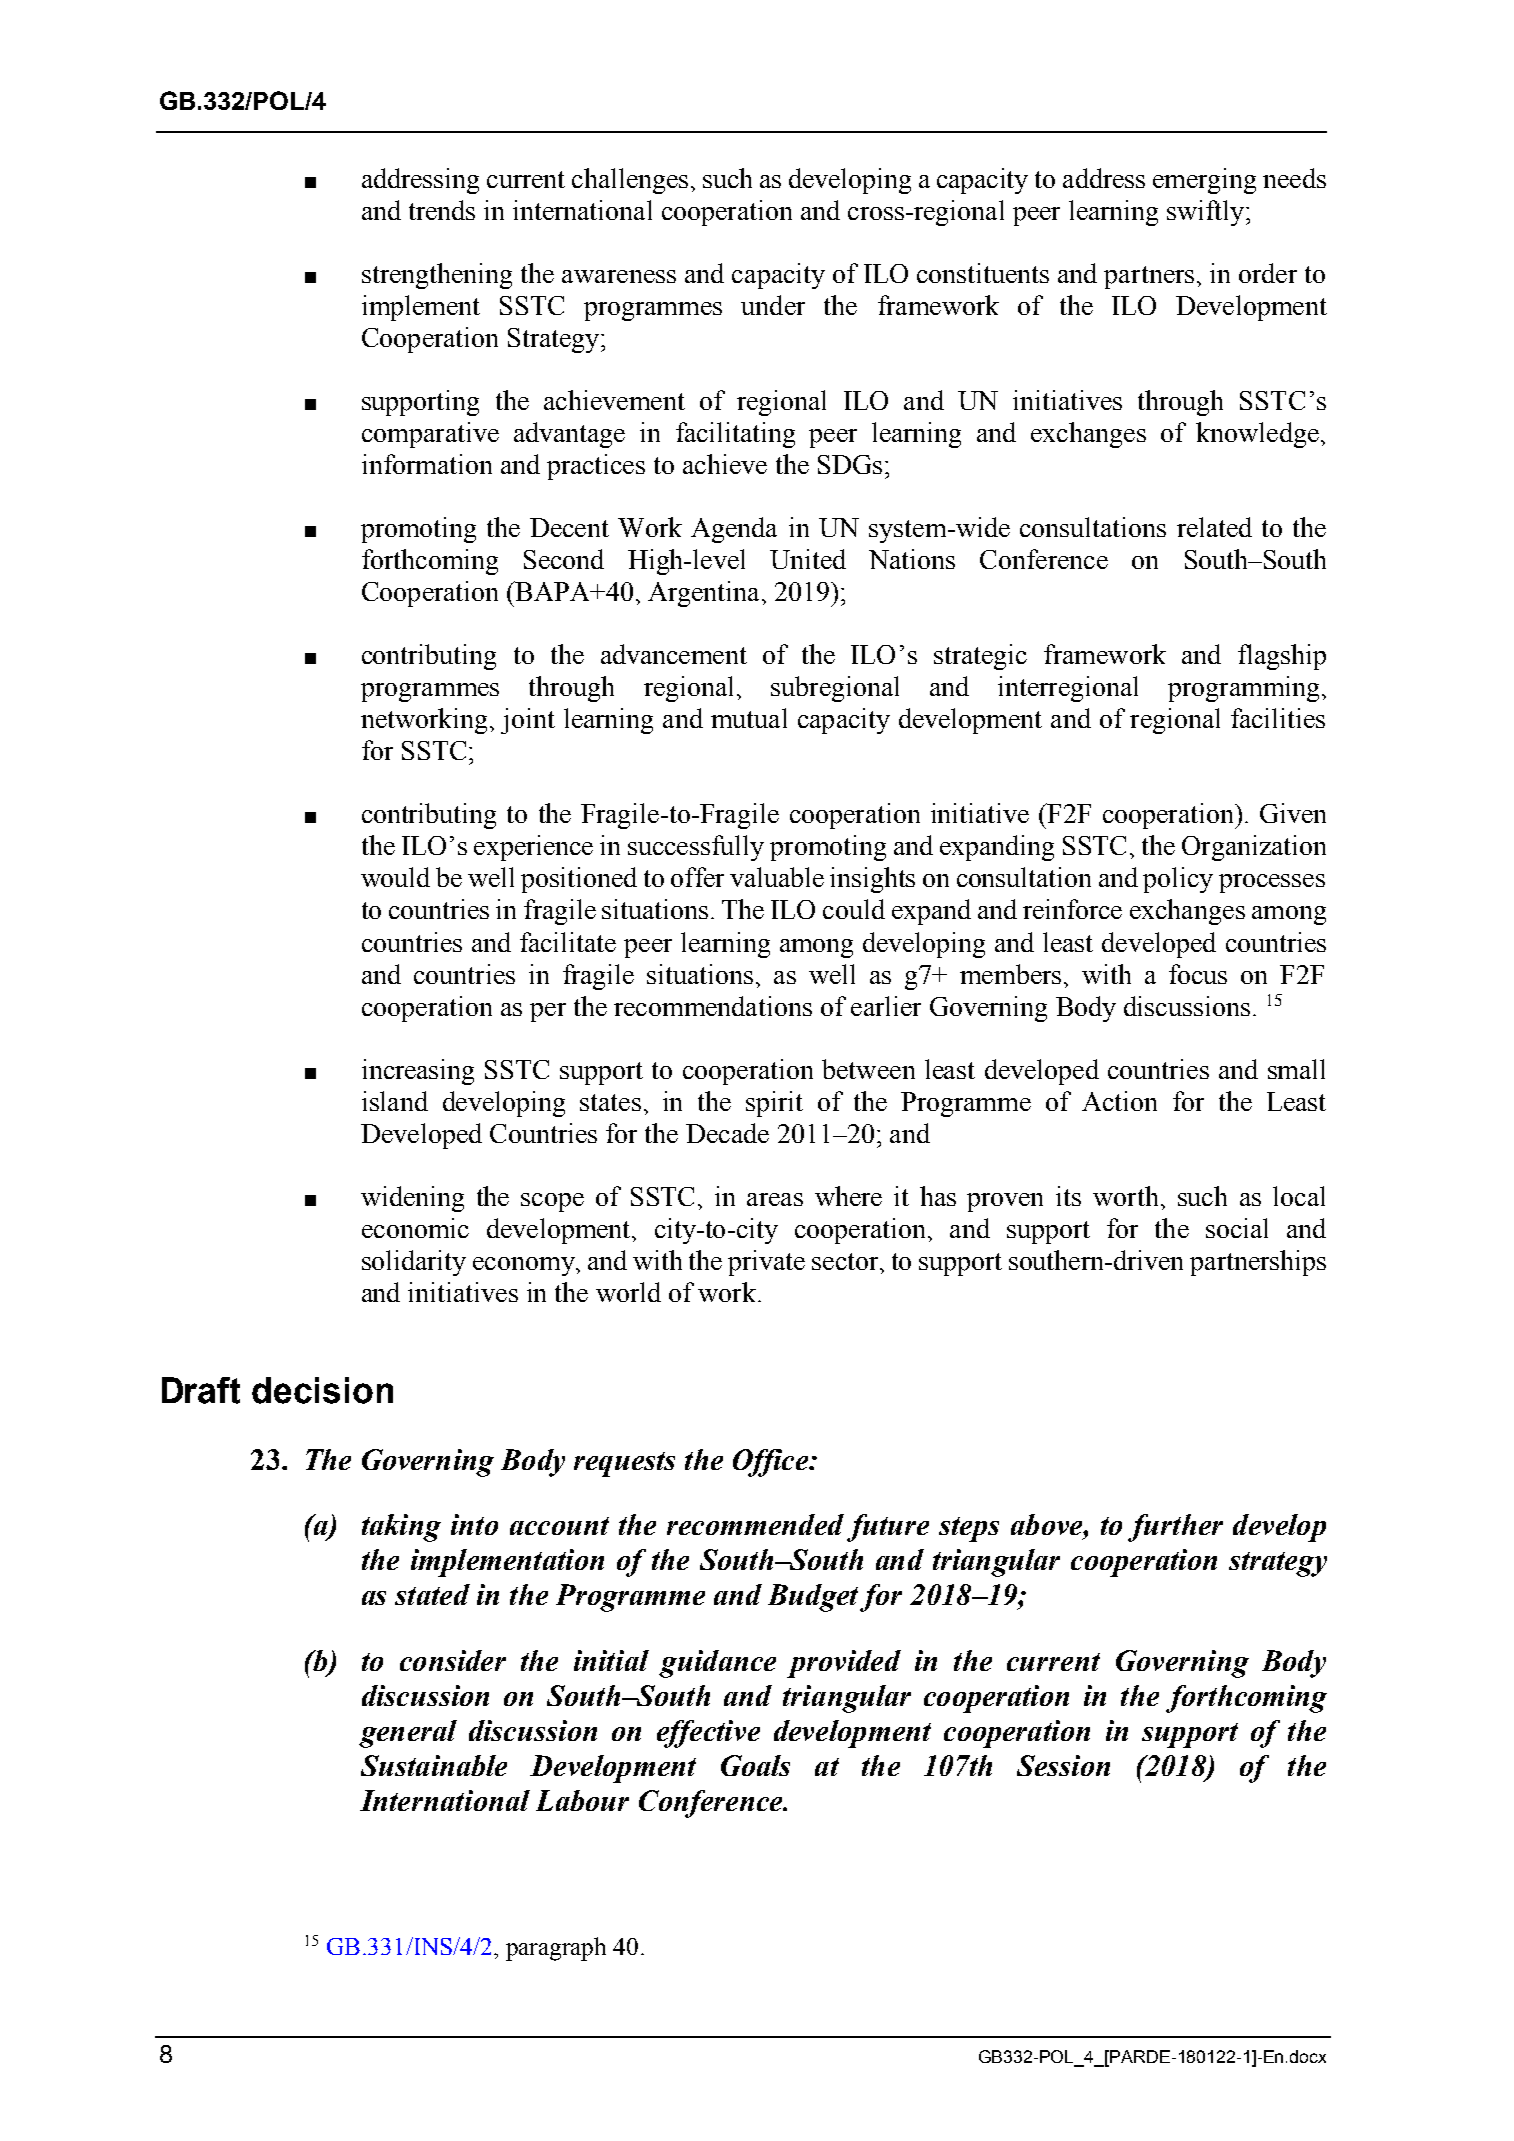  I want to click on swiftly, so click(1207, 213).
